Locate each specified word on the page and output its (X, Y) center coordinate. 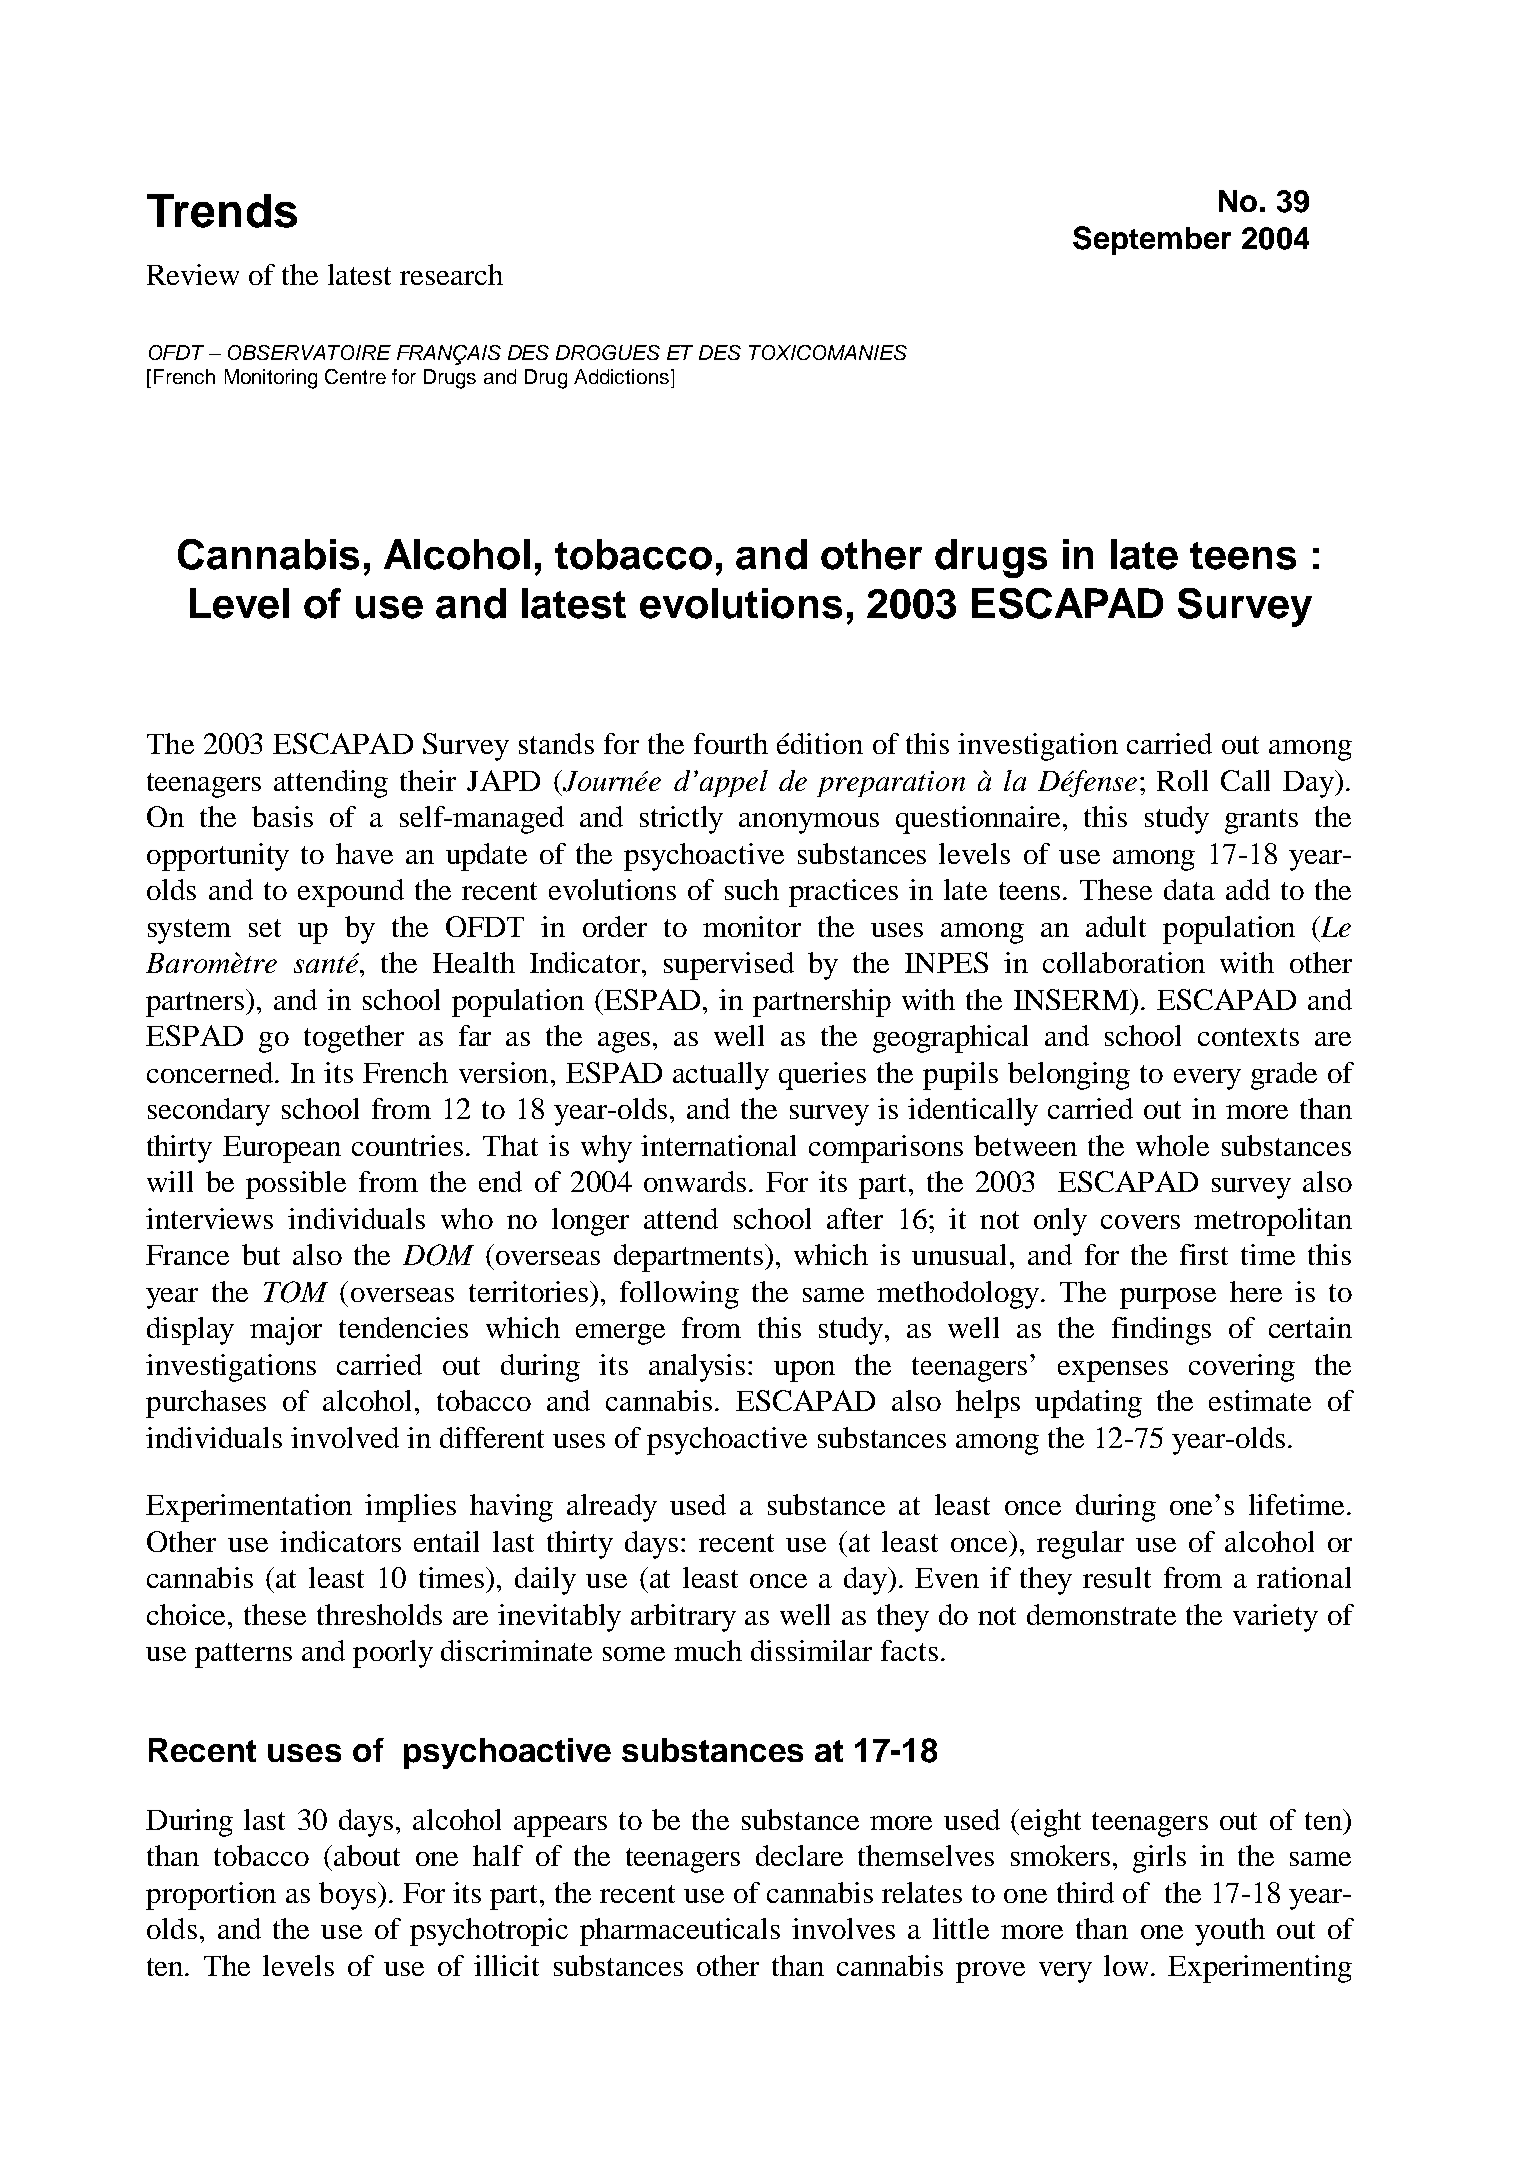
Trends (222, 211)
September (1152, 240)
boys (347, 1896)
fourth (731, 743)
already (612, 1508)
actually (721, 1076)
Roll (1182, 780)
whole (1172, 1145)
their (428, 780)
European (282, 1149)
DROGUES (608, 352)
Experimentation (249, 1508)
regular (1080, 1545)
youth (1230, 1932)
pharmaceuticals (680, 1932)
